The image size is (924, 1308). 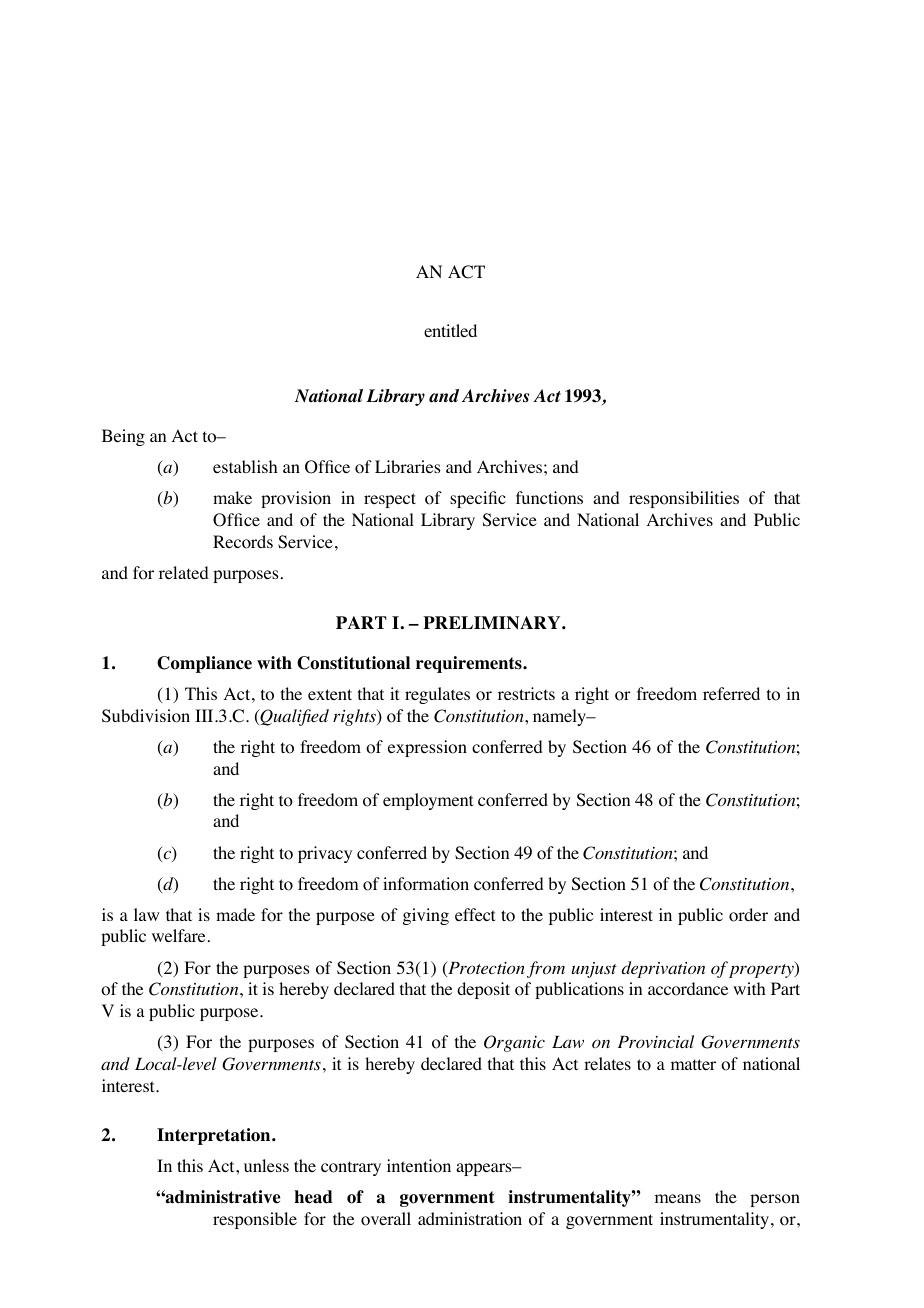 I want to click on Subdivision, so click(x=146, y=716).
